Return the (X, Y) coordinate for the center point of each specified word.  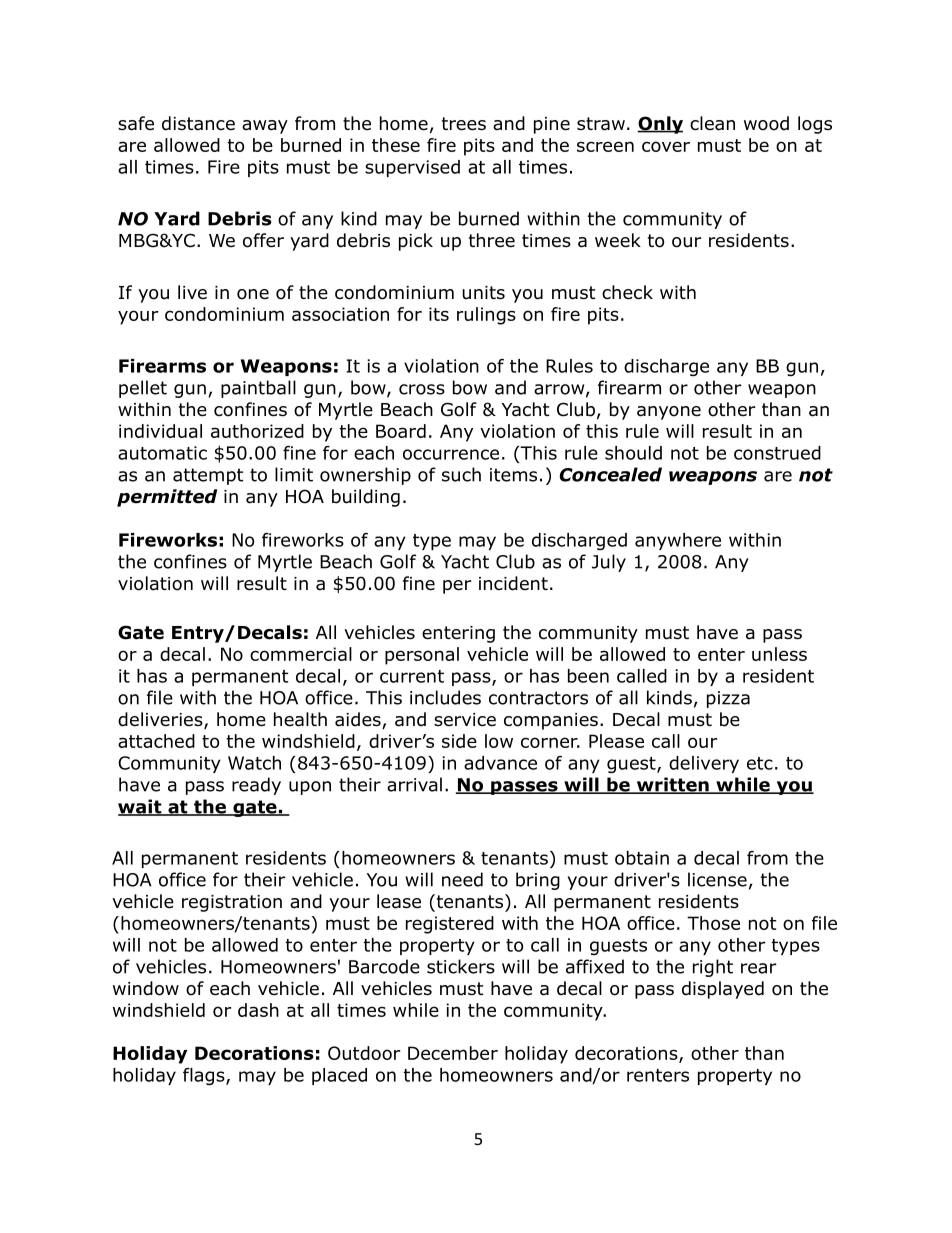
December (453, 1053)
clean (712, 123)
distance (198, 123)
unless (779, 654)
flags (205, 1076)
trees (464, 124)
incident (513, 583)
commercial (301, 654)
